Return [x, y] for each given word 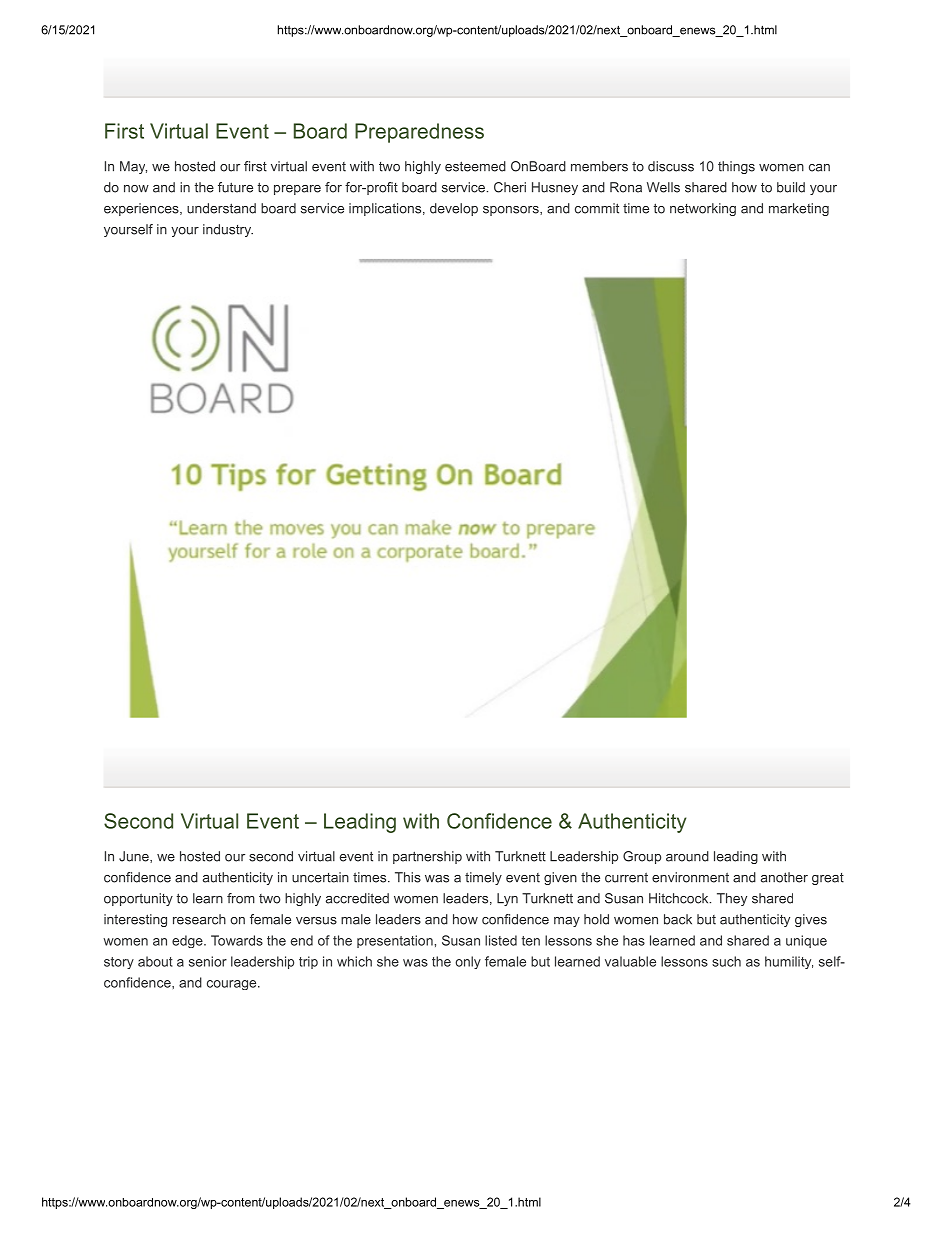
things [736, 167]
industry [228, 230]
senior [208, 961]
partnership [427, 857]
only [468, 962]
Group [642, 857]
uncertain [320, 877]
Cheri [510, 187]
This [408, 877]
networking [703, 209]
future [235, 187]
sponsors [512, 211]
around [687, 856]
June [135, 857]
